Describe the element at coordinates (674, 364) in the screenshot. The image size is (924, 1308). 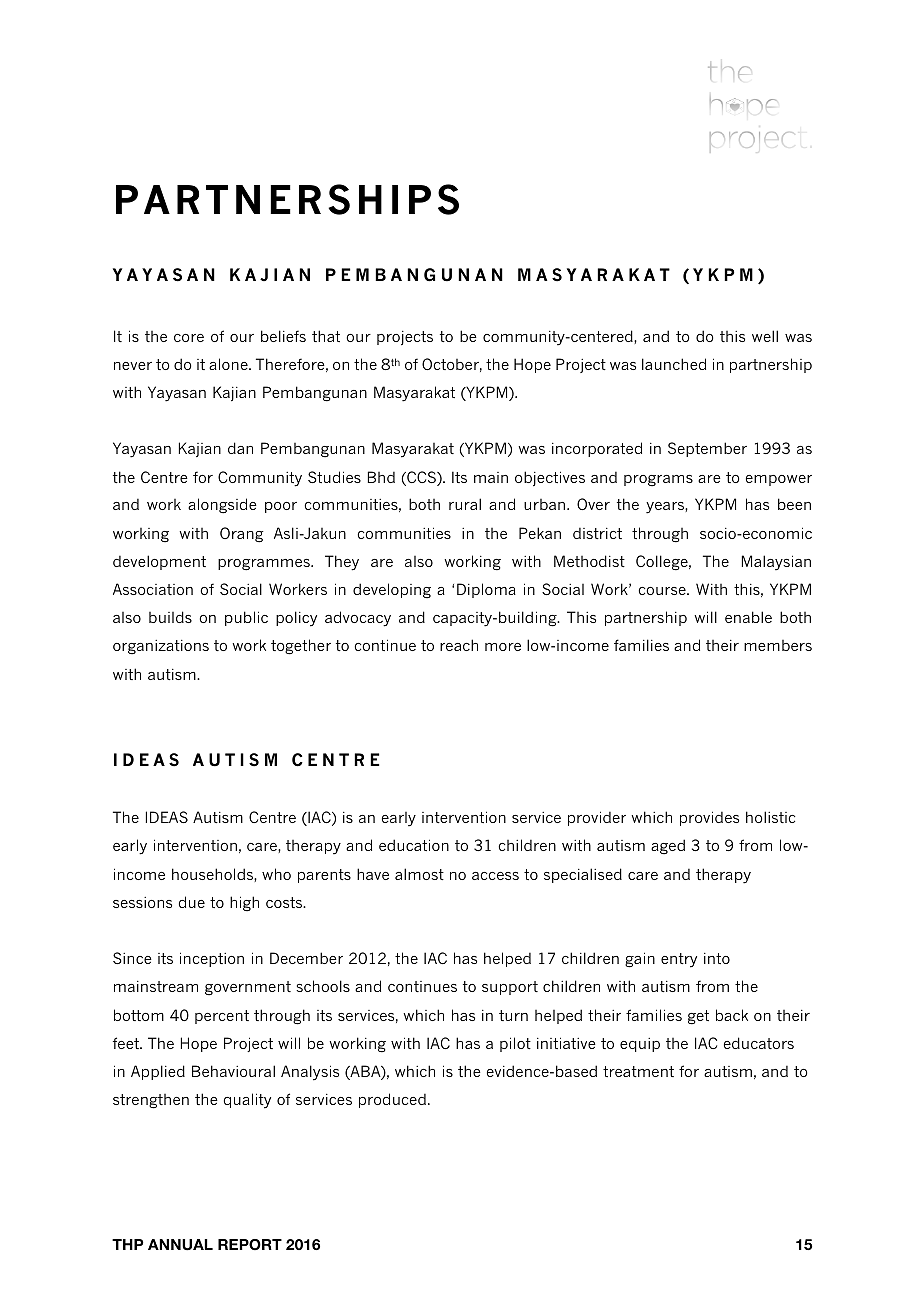
I see `launched` at that location.
